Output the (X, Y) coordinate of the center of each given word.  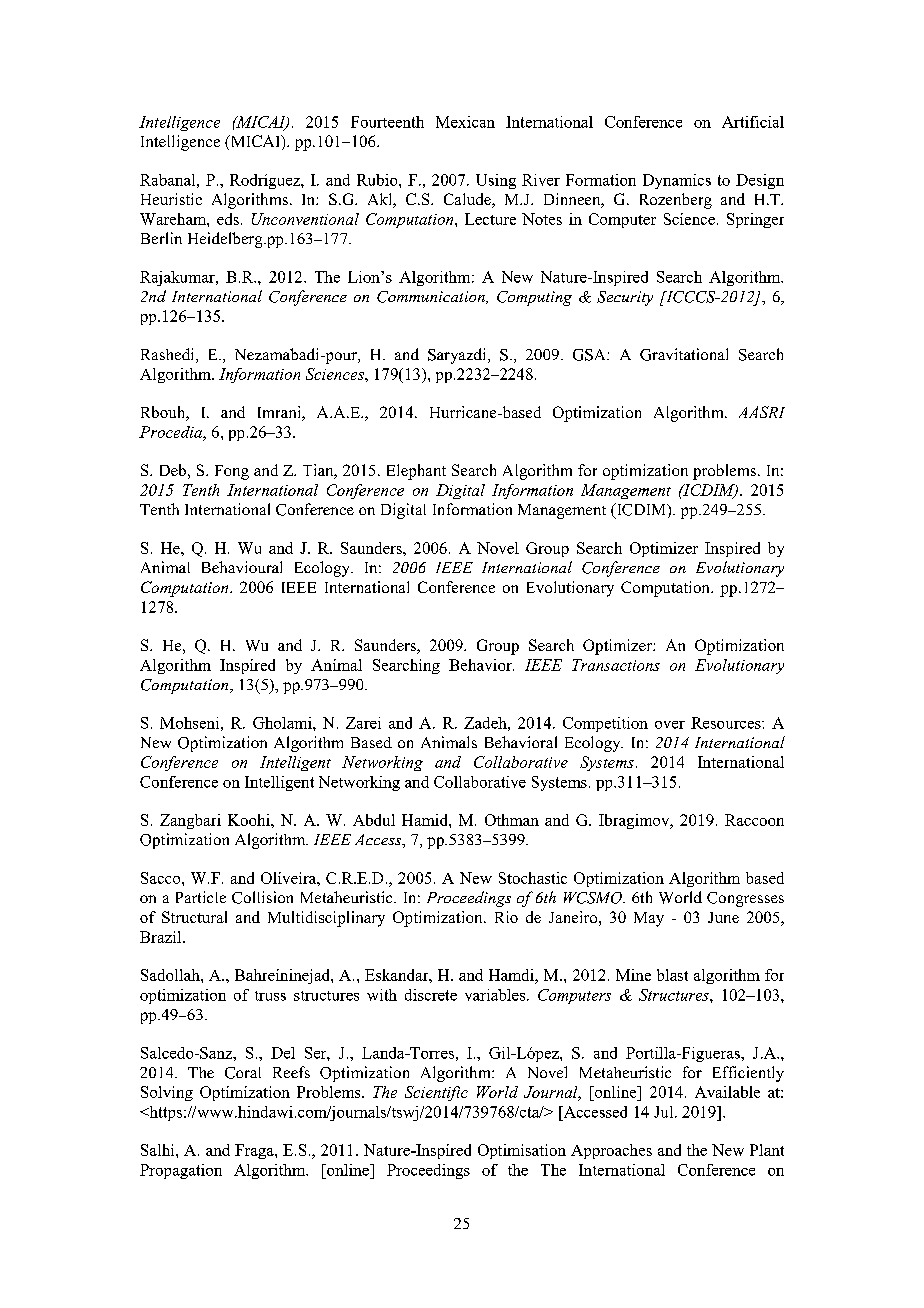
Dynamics (677, 181)
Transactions (616, 665)
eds (228, 219)
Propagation (181, 1171)
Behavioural (242, 567)
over (670, 725)
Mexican (465, 122)
